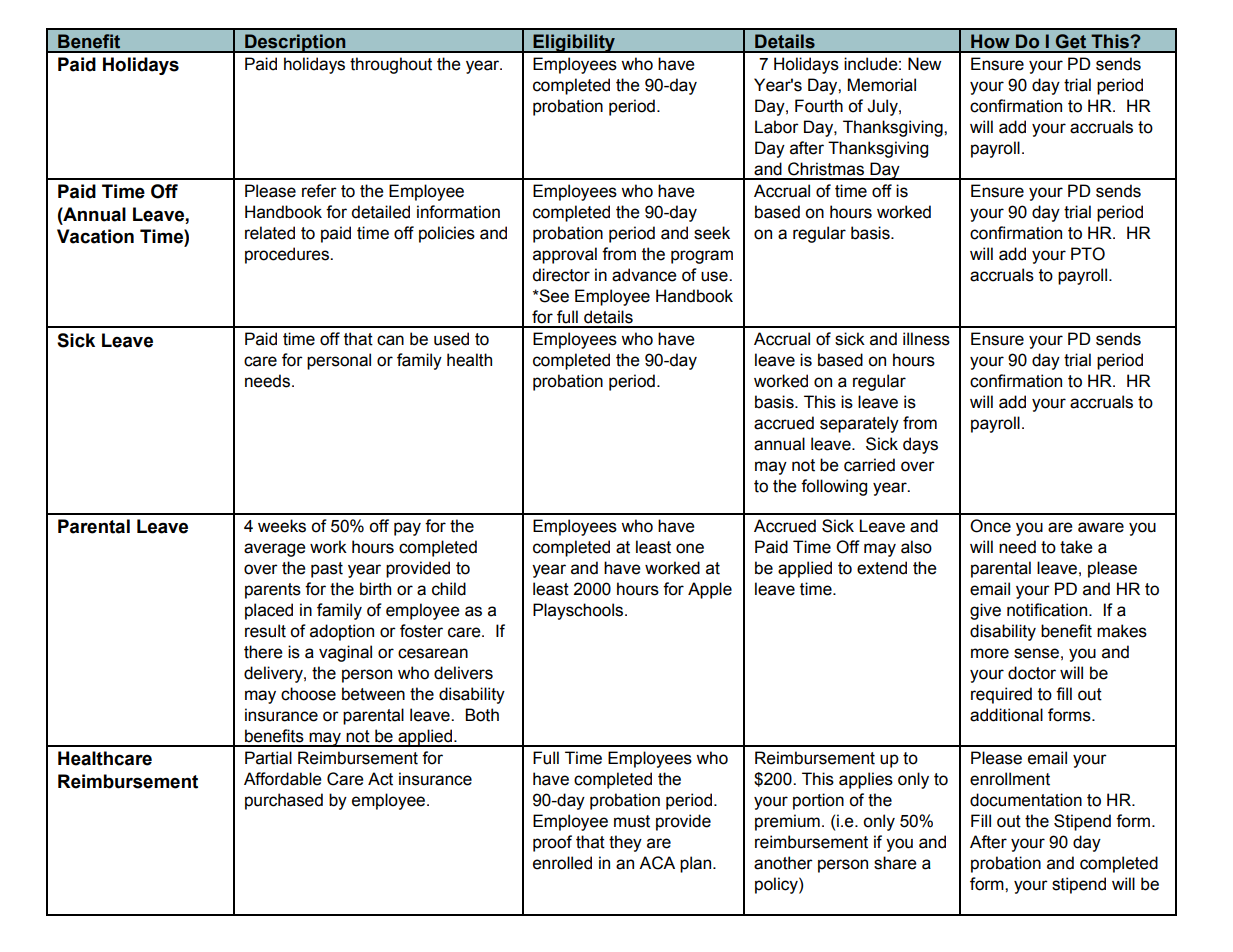 The width and height of the page is (1233, 952). I want to click on Eligibility, so click(574, 43).
